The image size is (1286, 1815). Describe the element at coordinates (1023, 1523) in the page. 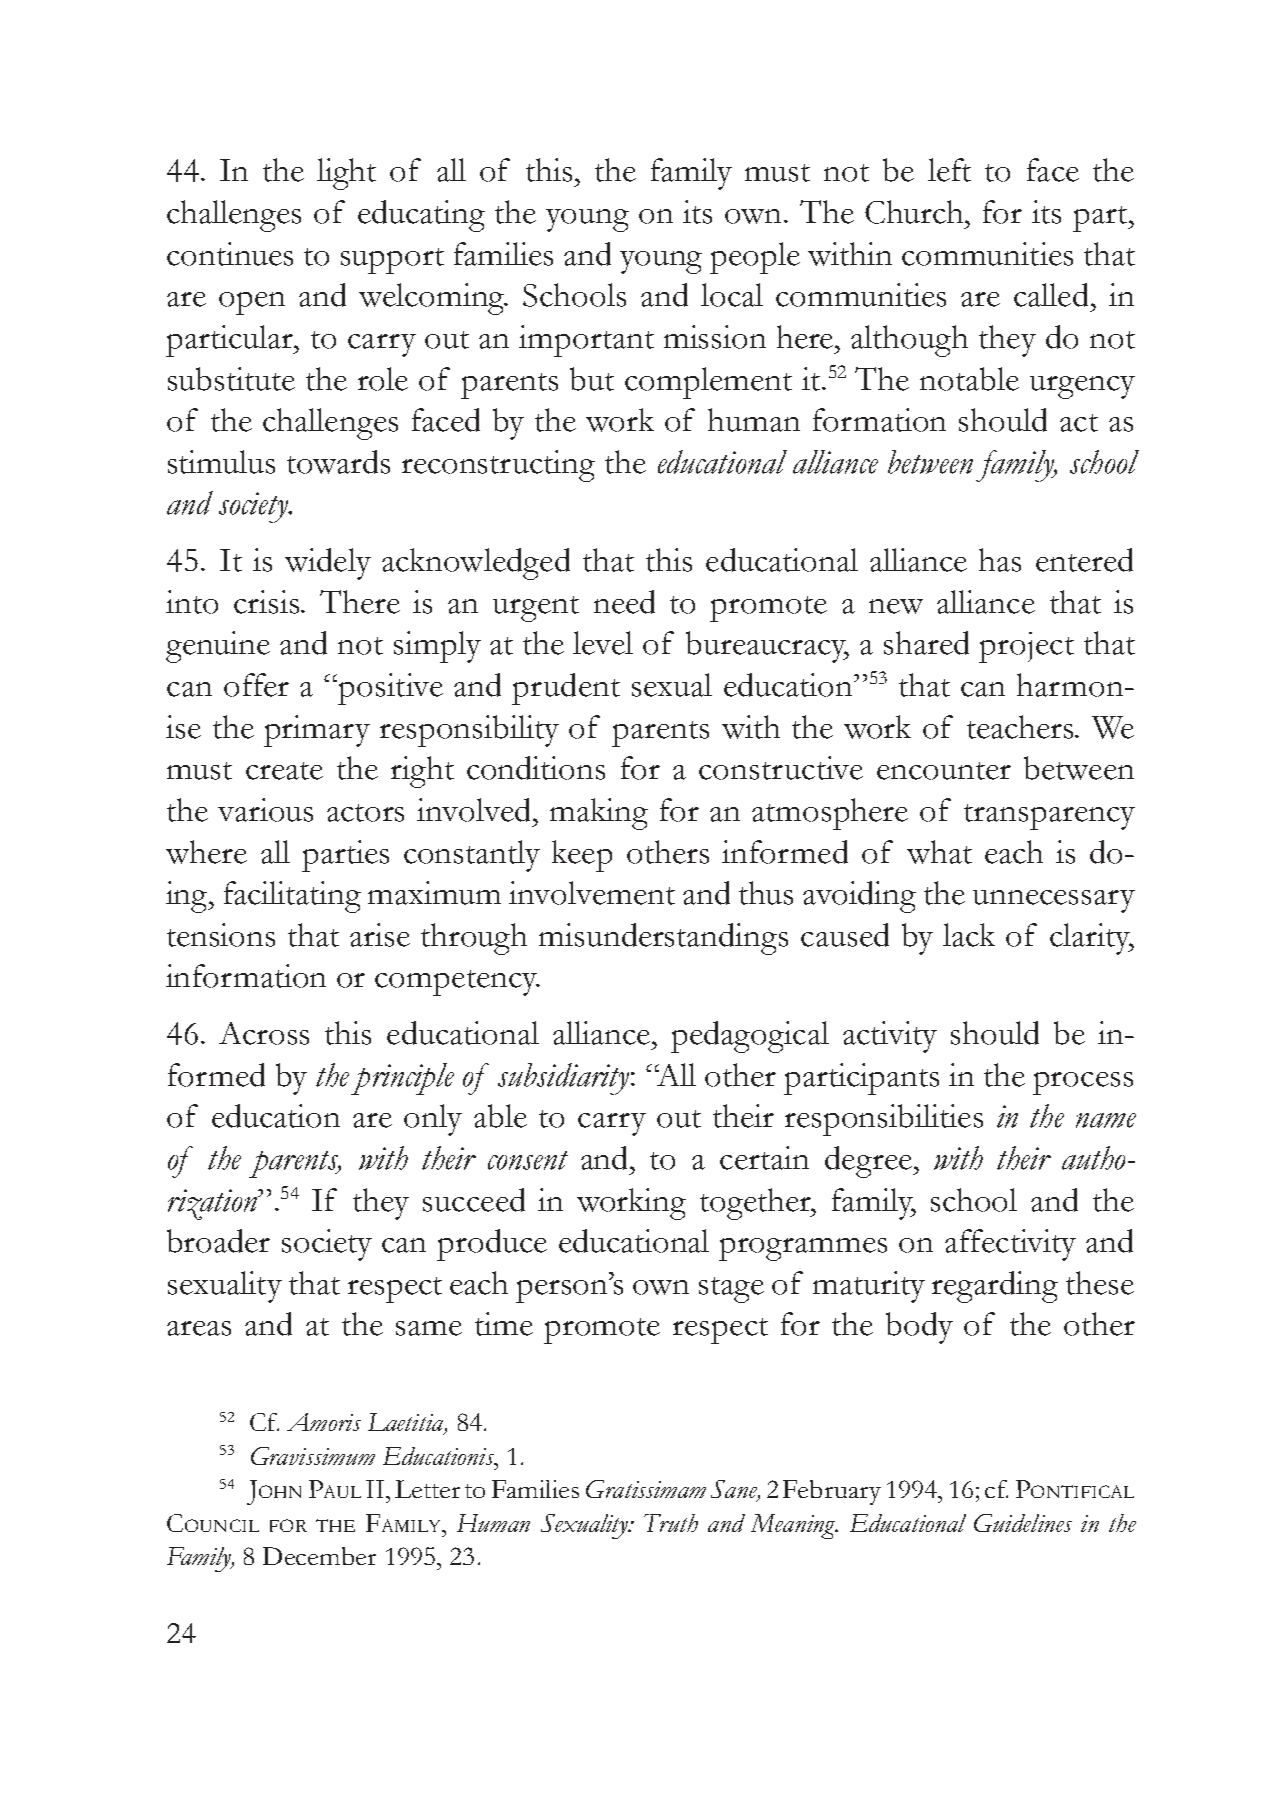

I see `Guidelines` at that location.
